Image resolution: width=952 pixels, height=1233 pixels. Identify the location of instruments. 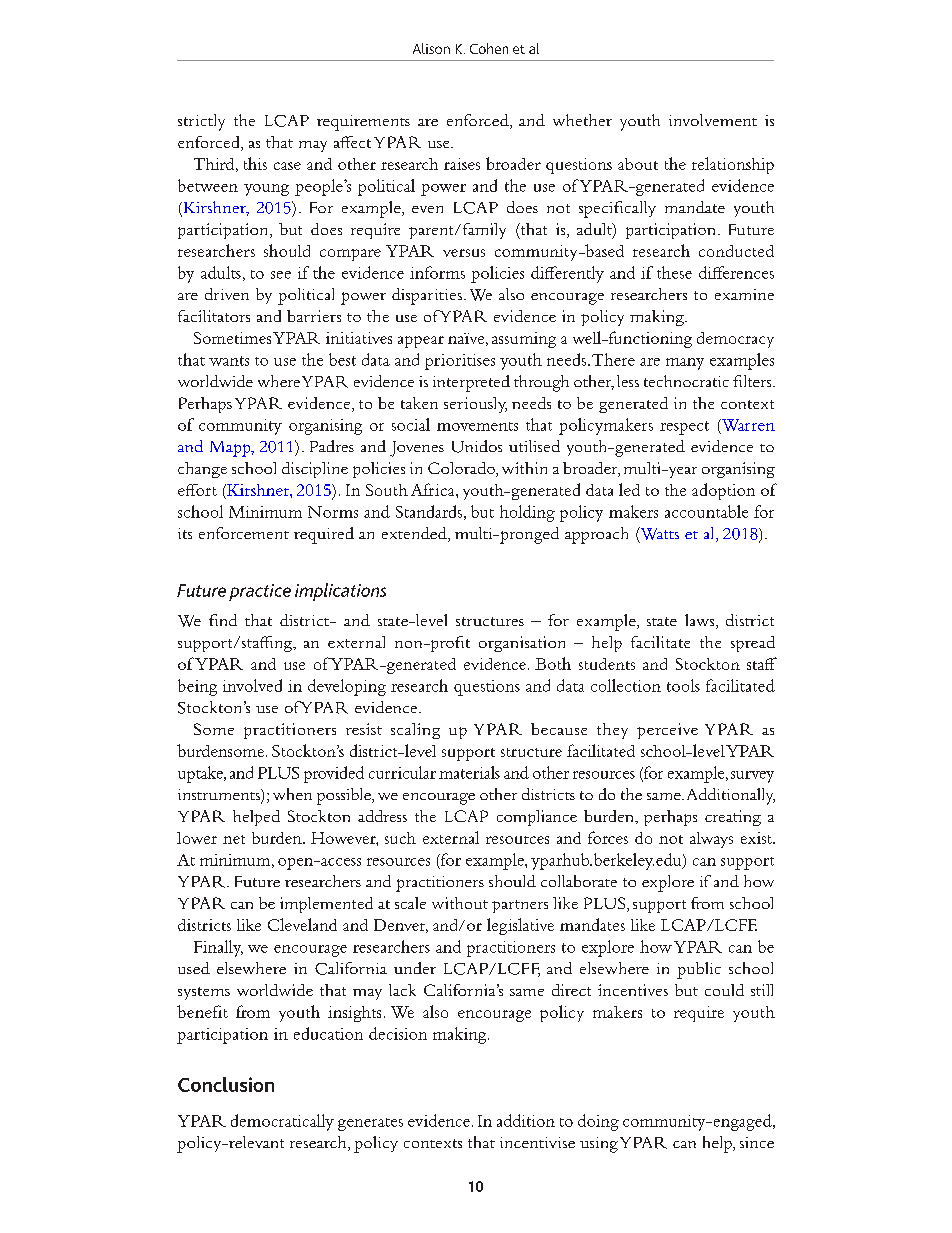
(220, 796).
